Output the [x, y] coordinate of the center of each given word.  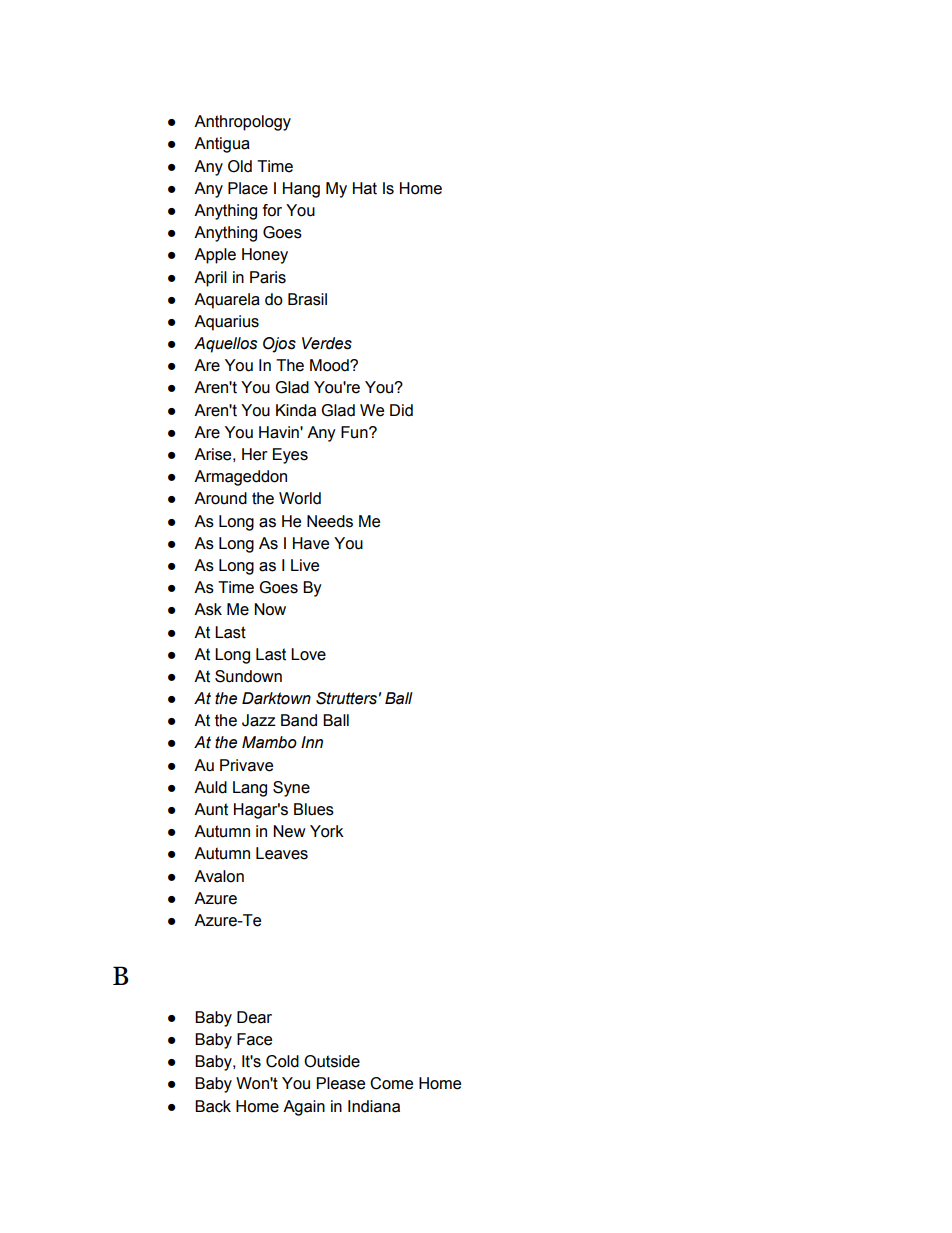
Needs [330, 521]
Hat [365, 188]
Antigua [222, 145]
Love [308, 654]
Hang [301, 190]
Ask [208, 609]
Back [213, 1106]
